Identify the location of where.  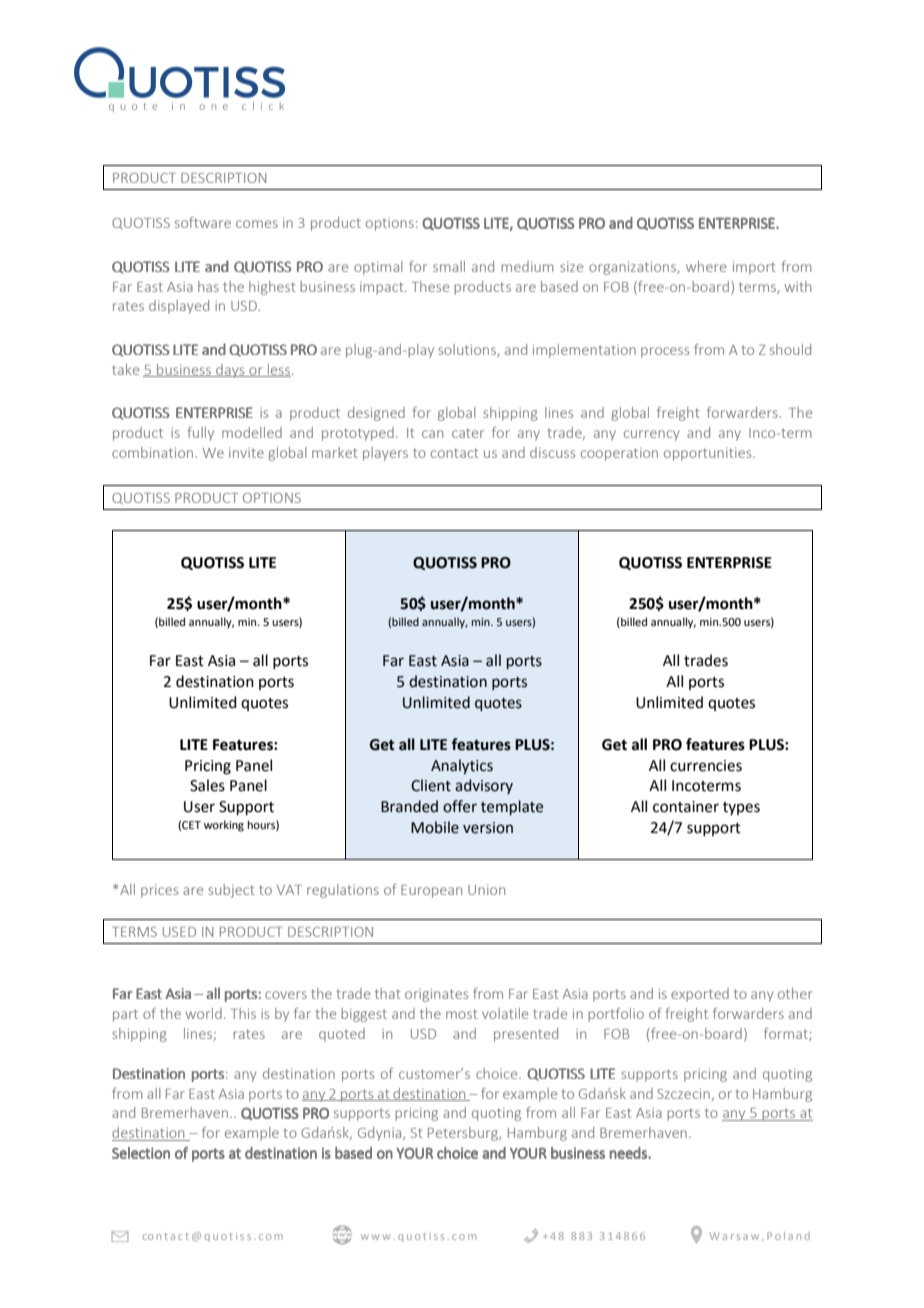
(706, 266).
